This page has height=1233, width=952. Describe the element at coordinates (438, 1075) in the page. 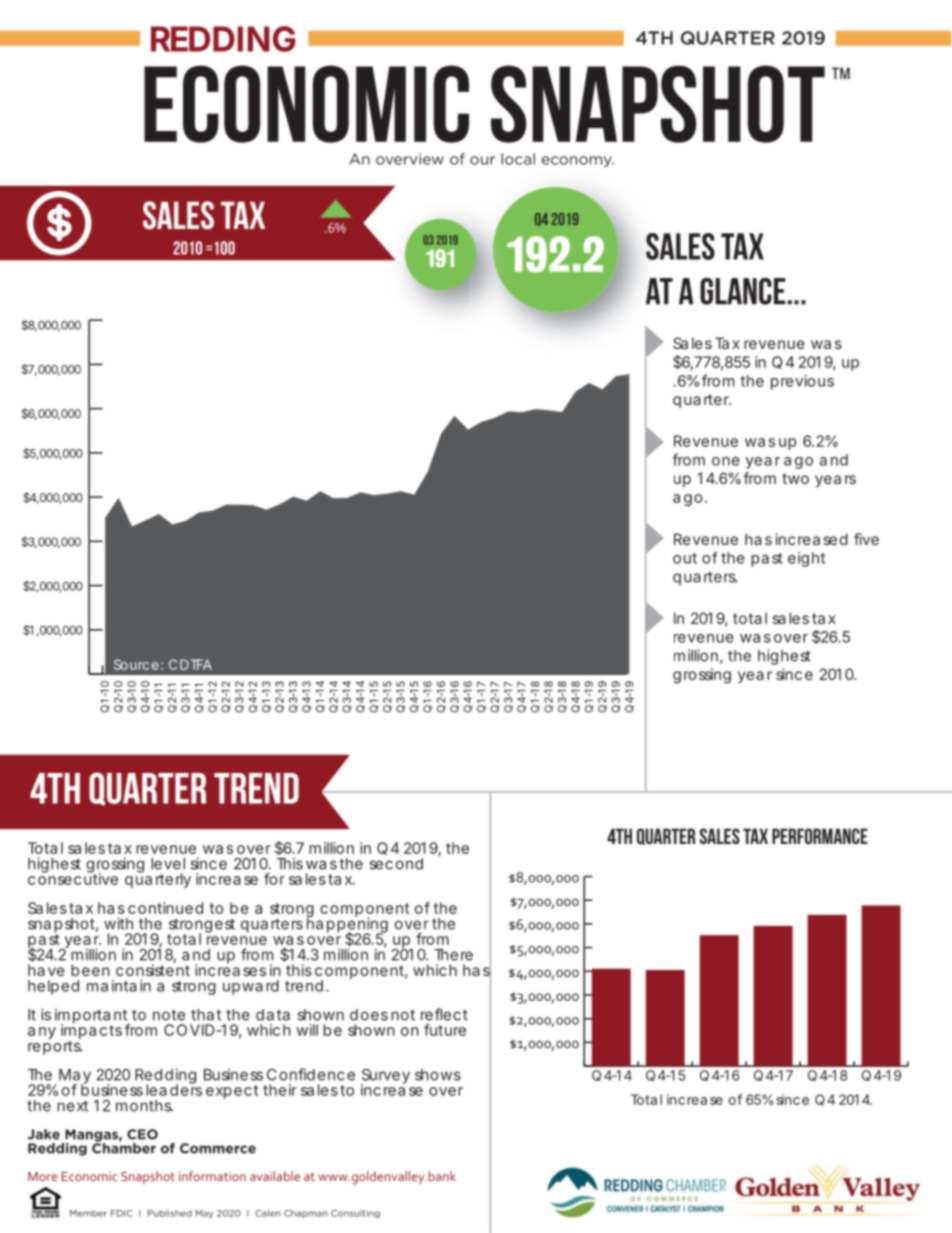

I see `shows` at that location.
